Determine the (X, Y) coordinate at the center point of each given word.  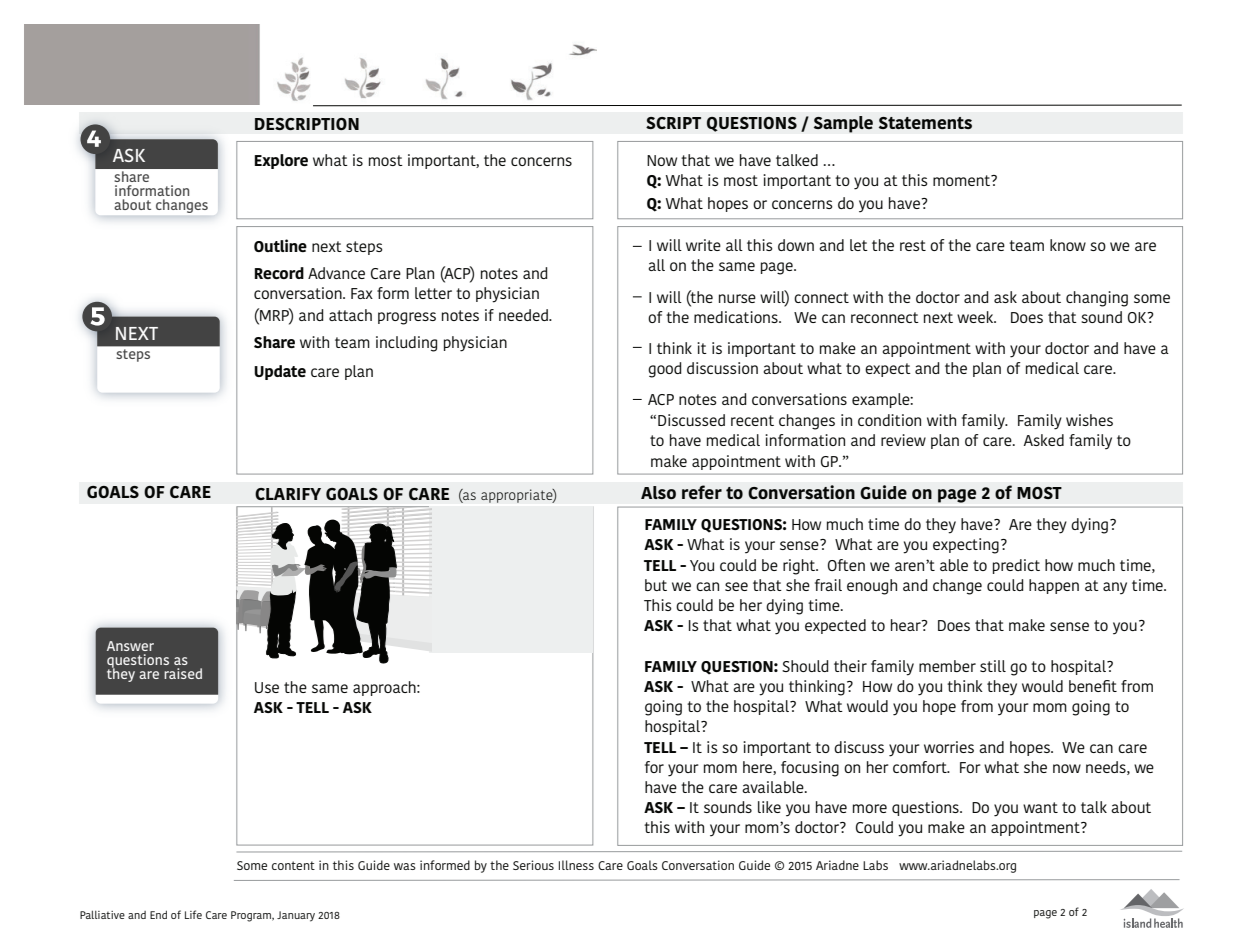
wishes (1089, 420)
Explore (281, 161)
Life (193, 914)
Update (280, 372)
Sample (843, 124)
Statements (925, 123)
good (665, 370)
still (993, 666)
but (656, 585)
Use (267, 687)
